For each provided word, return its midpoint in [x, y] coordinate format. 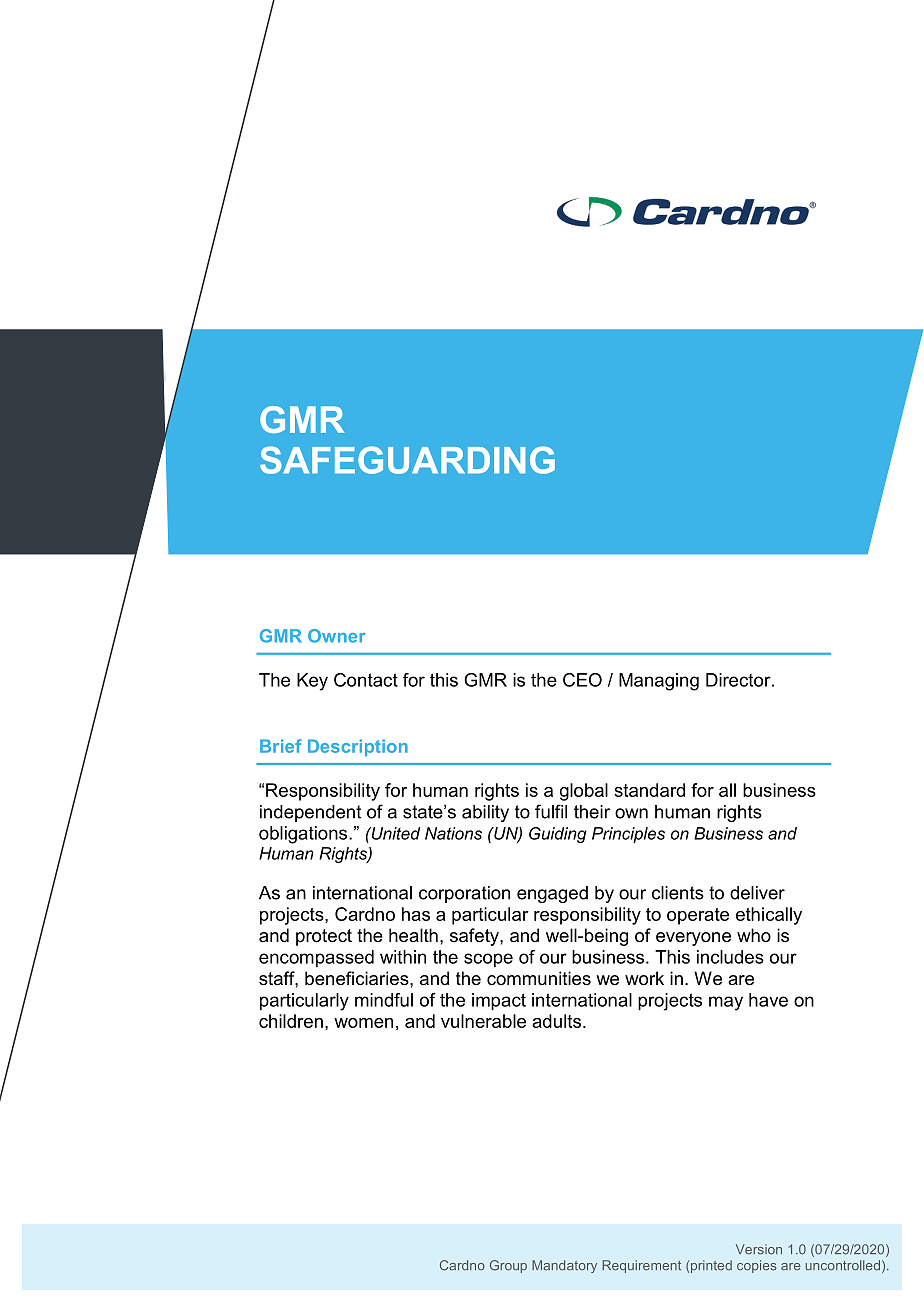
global [584, 792]
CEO [582, 680]
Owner [337, 636]
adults [558, 1021]
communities [539, 978]
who [754, 935]
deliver [757, 893]
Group [508, 1266]
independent [310, 813]
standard [649, 790]
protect [324, 937]
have [768, 1000]
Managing [659, 682]
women [363, 1023]
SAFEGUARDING [407, 460]
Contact [366, 680]
